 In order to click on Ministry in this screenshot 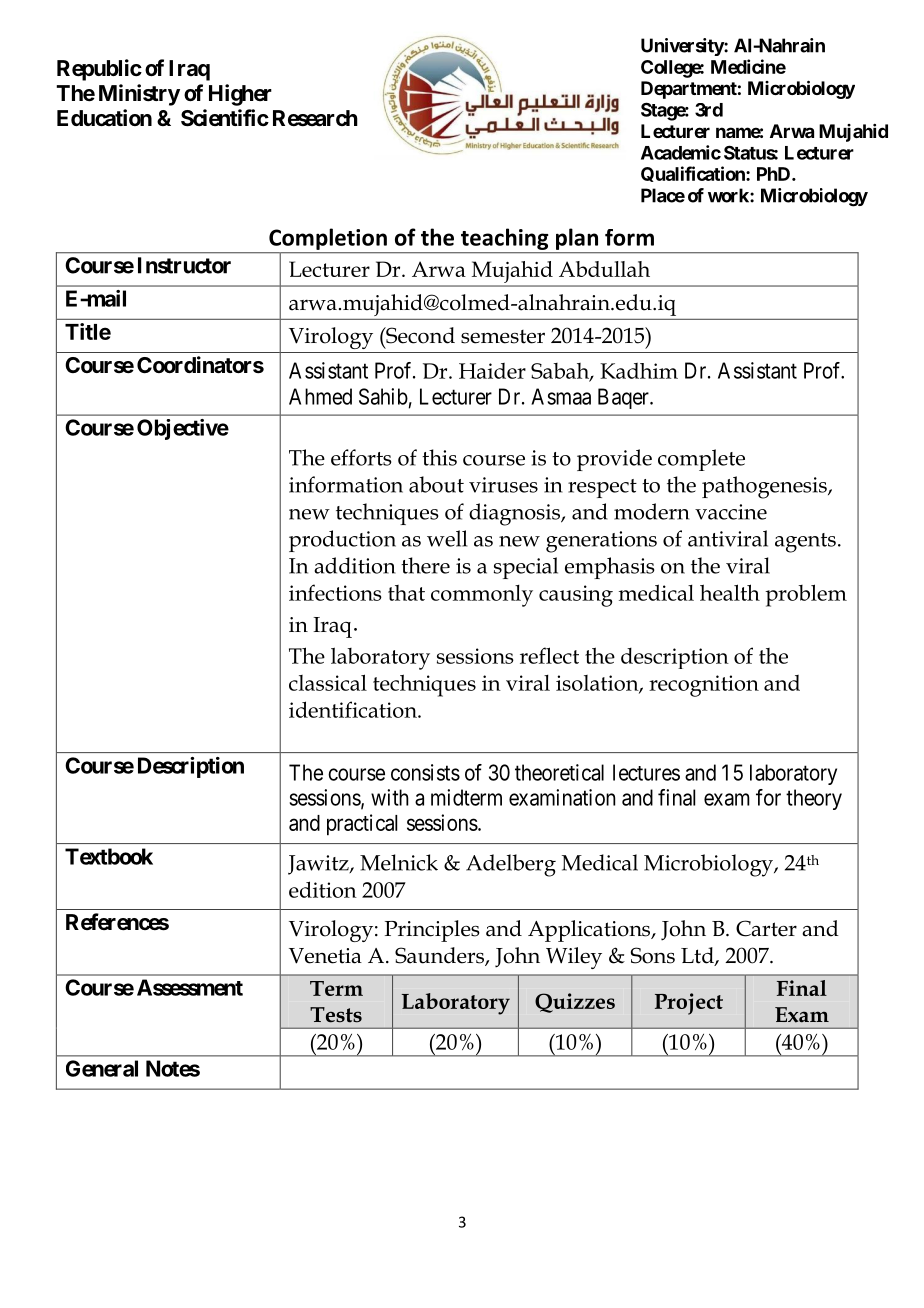, I will do `click(139, 95)`.
